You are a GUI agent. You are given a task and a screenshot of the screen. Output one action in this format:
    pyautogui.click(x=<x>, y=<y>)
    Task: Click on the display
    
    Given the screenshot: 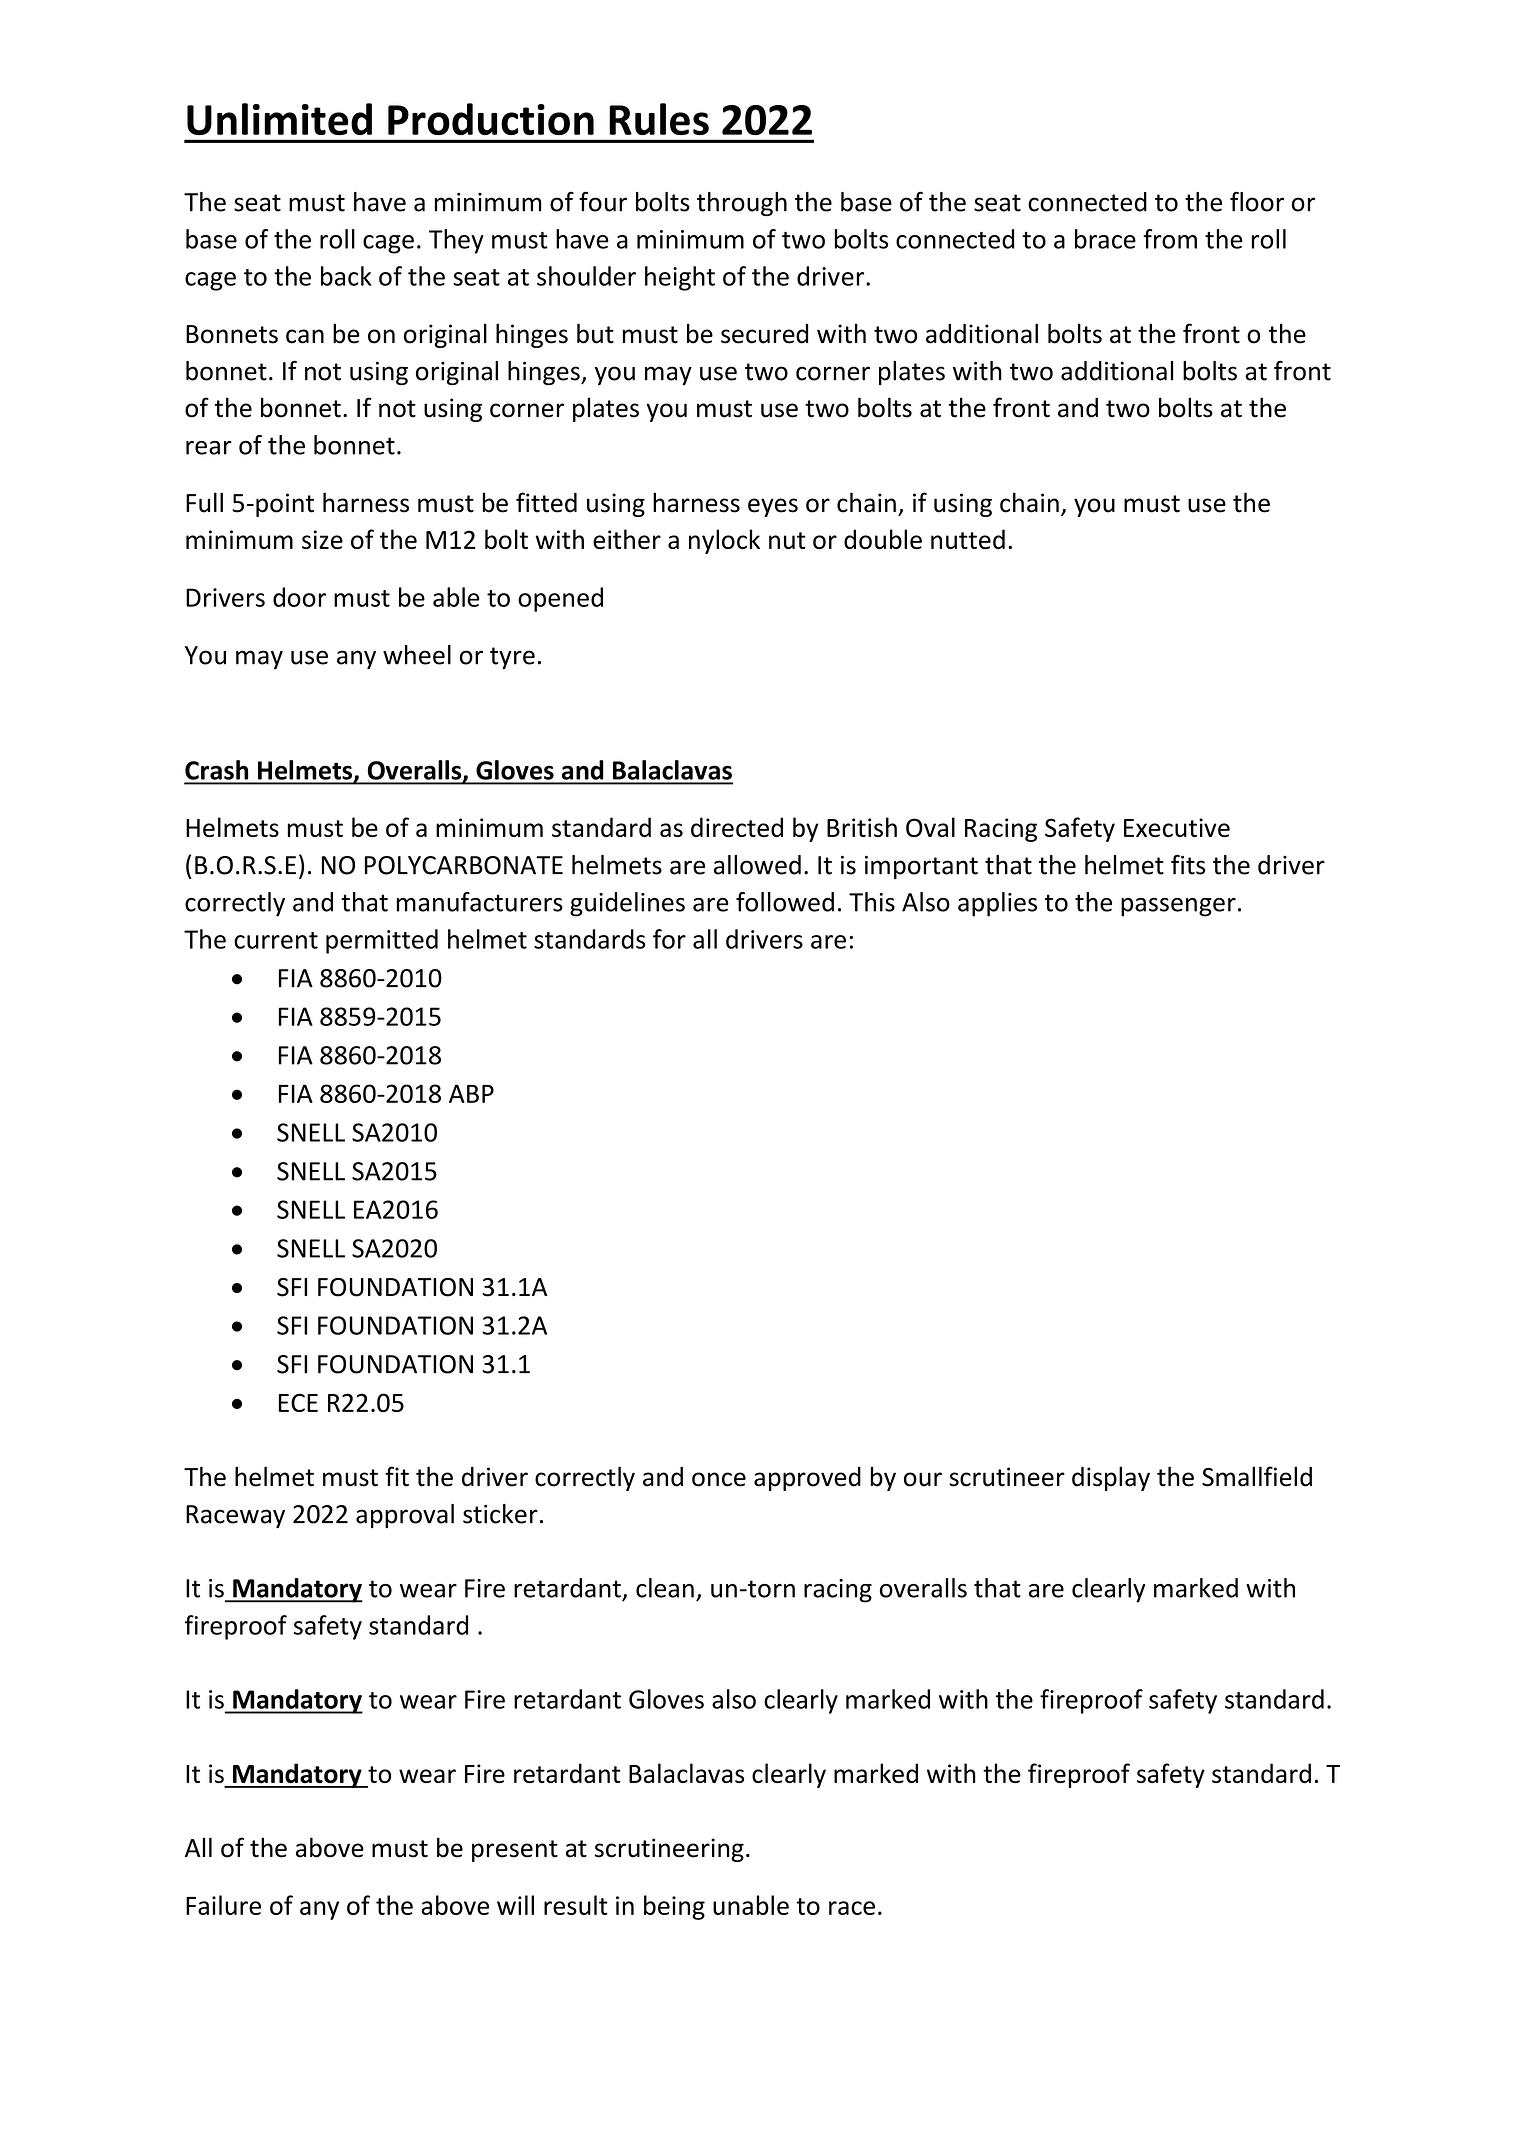 What is the action you would take?
    pyautogui.click(x=1111, y=1478)
